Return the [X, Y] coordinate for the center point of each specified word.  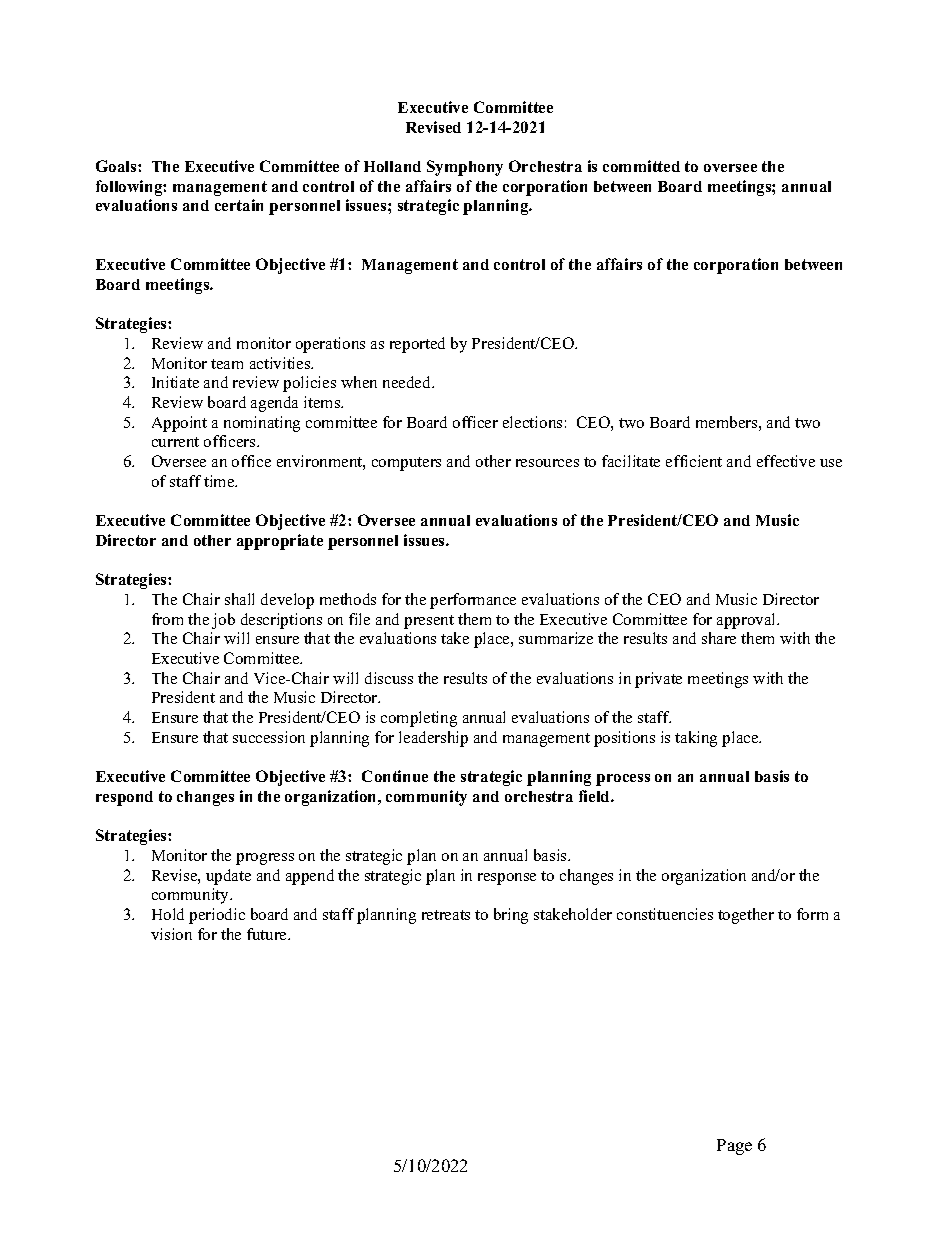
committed [641, 166]
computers [406, 464]
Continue [395, 776]
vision [171, 934]
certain [239, 205]
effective [786, 461]
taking [696, 739]
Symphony [465, 168]
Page [734, 1147]
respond [124, 798]
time [220, 481]
